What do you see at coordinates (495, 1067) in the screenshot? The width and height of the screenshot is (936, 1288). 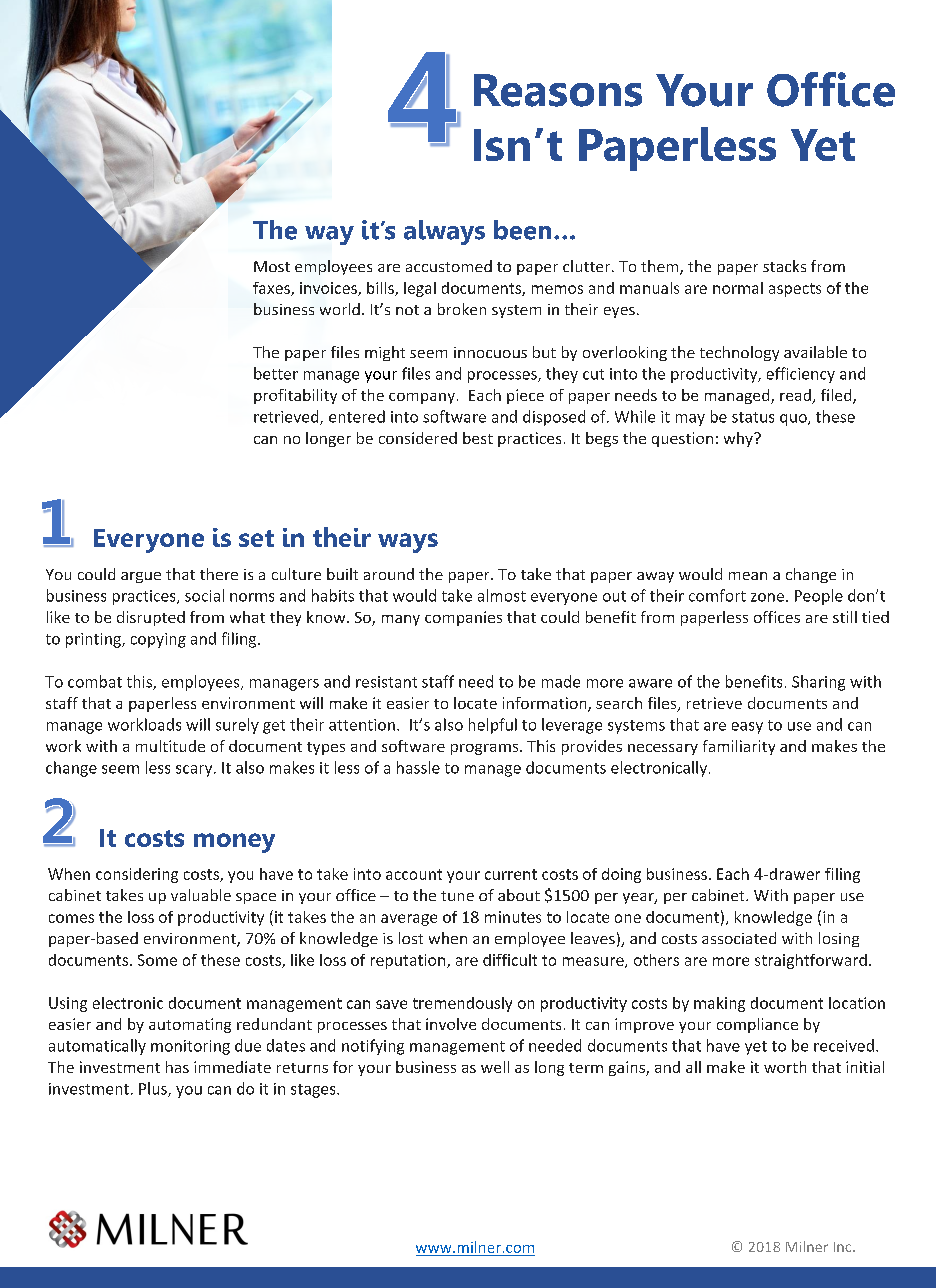 I see `well` at bounding box center [495, 1067].
